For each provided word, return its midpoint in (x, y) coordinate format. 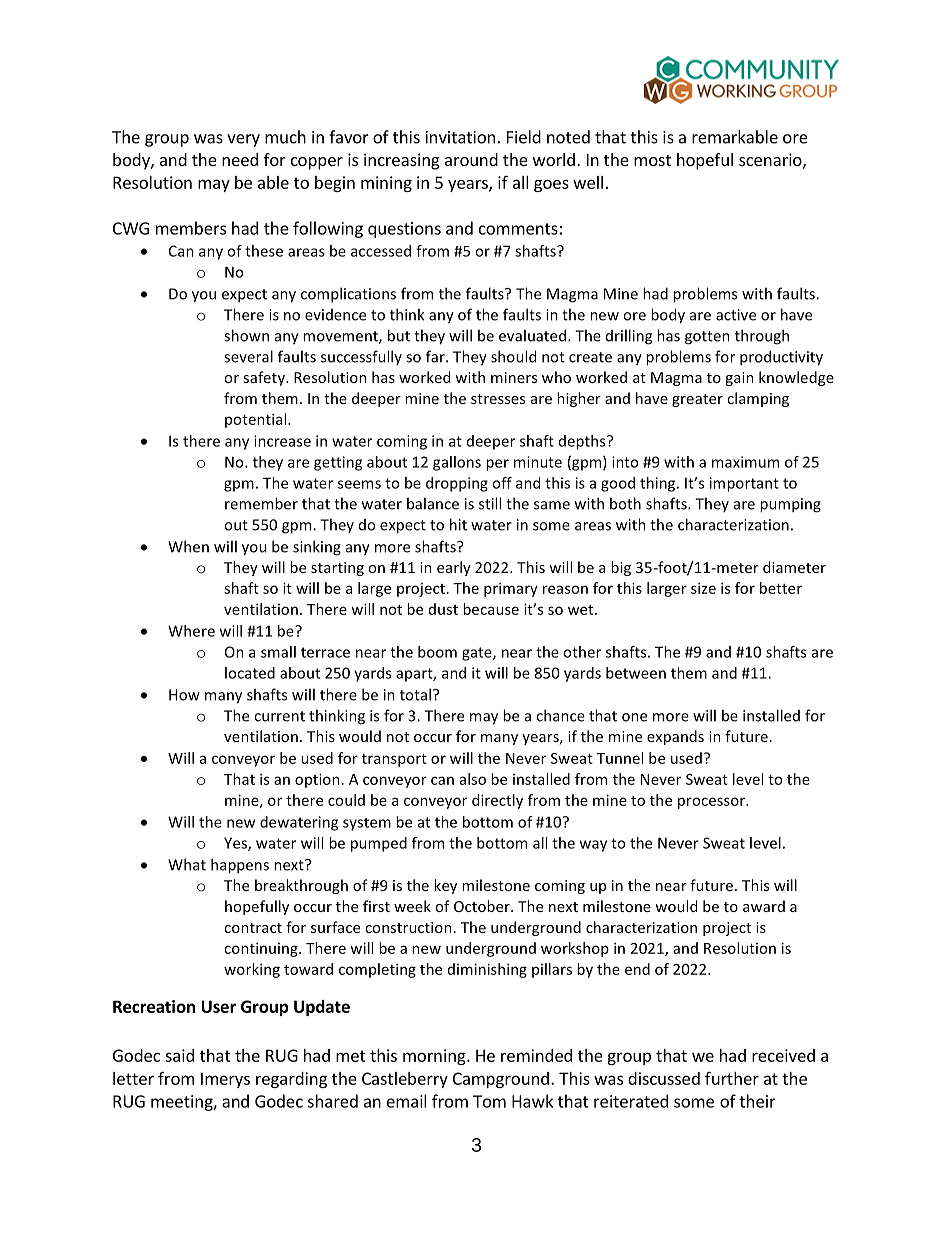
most (652, 160)
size (703, 588)
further (732, 1078)
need (240, 159)
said (179, 1055)
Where (191, 631)
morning (435, 1057)
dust (443, 609)
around (471, 159)
